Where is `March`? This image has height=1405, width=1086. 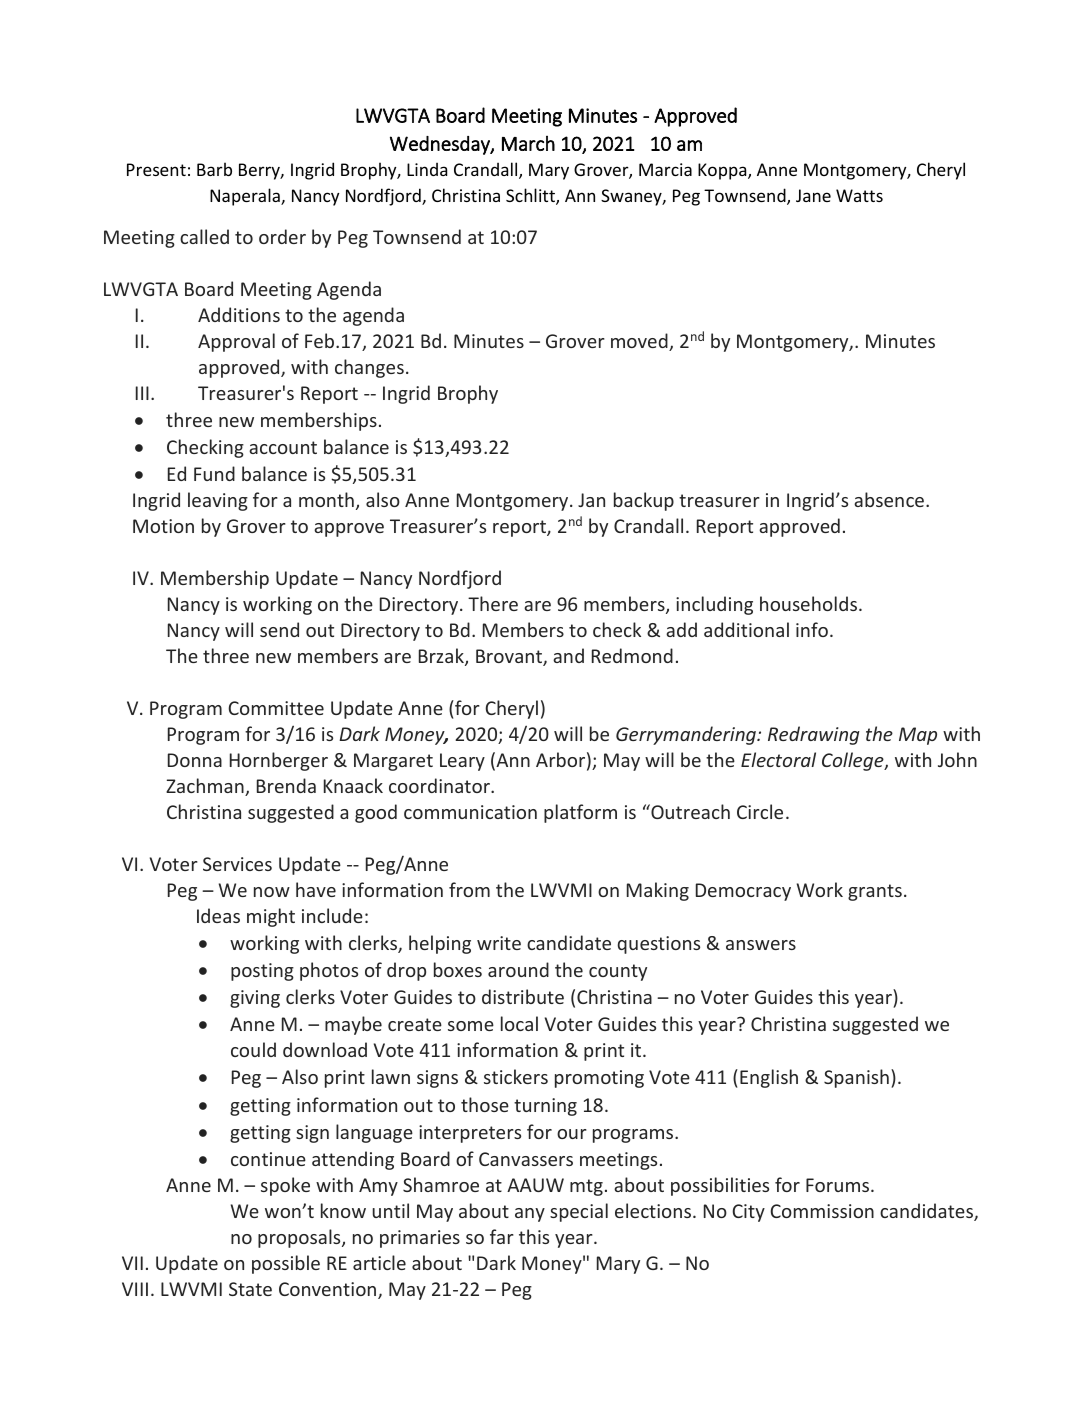
March is located at coordinates (528, 143).
